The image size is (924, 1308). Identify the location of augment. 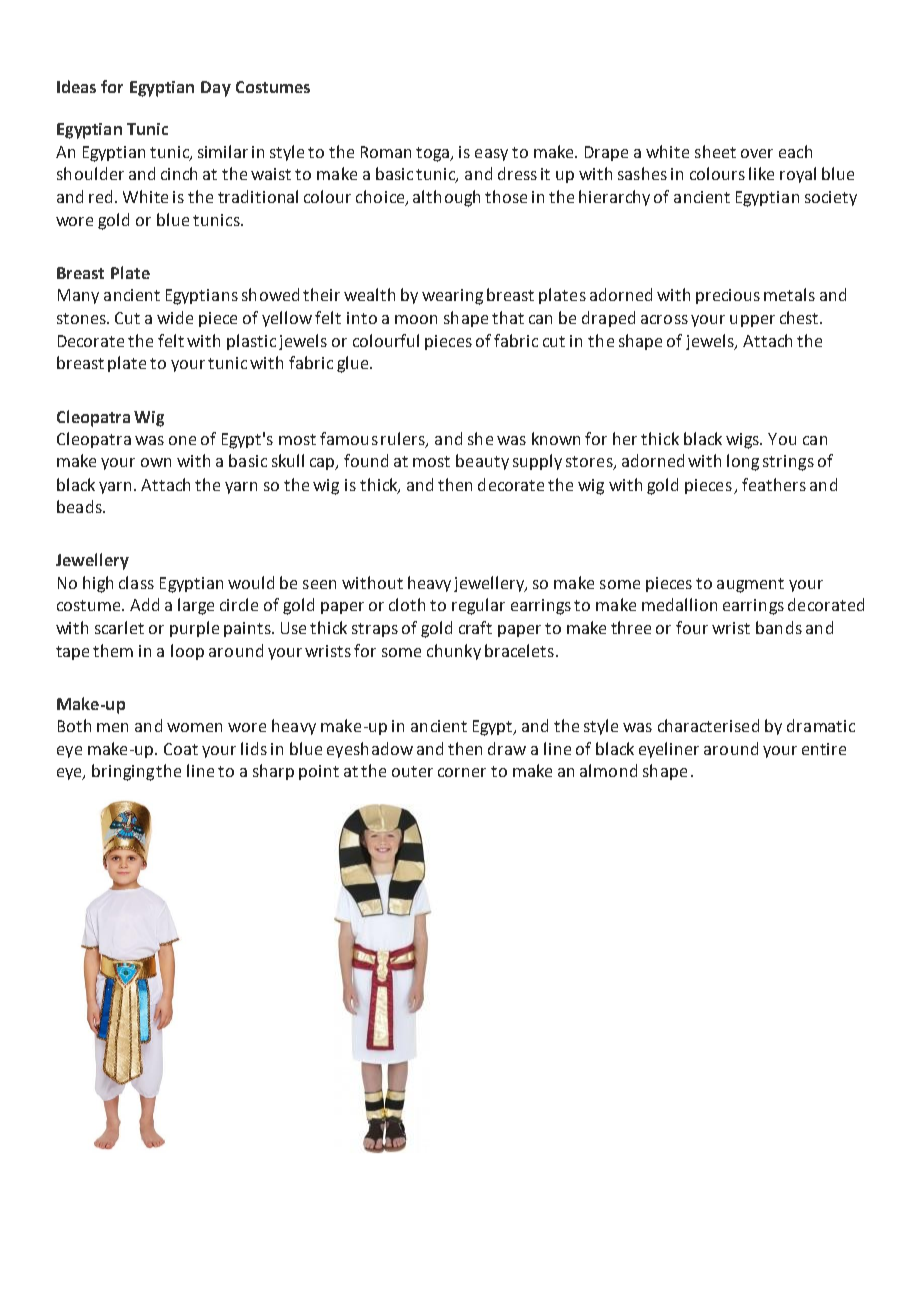
(750, 585).
